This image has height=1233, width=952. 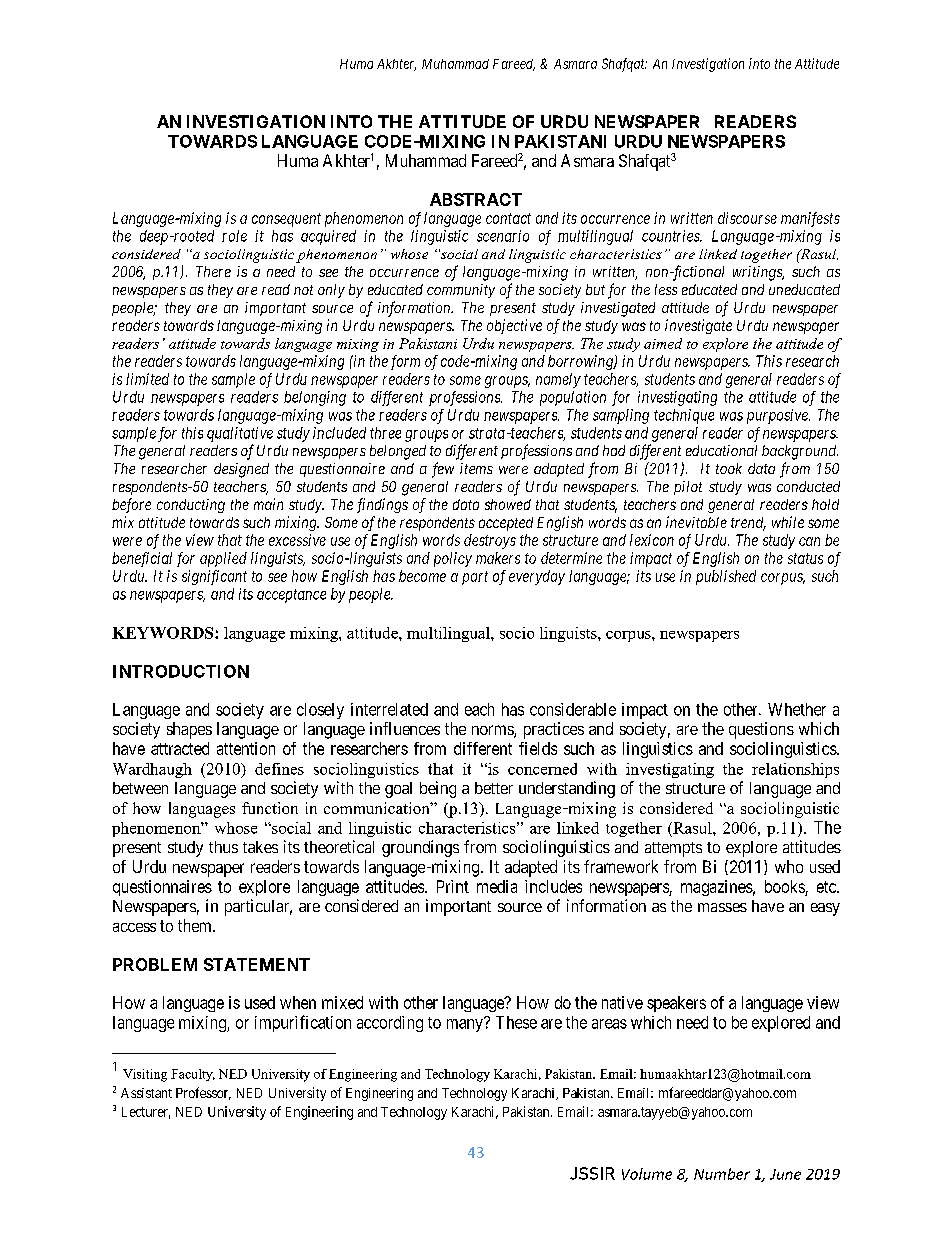 What do you see at coordinates (797, 709) in the image?
I see `Whether` at bounding box center [797, 709].
